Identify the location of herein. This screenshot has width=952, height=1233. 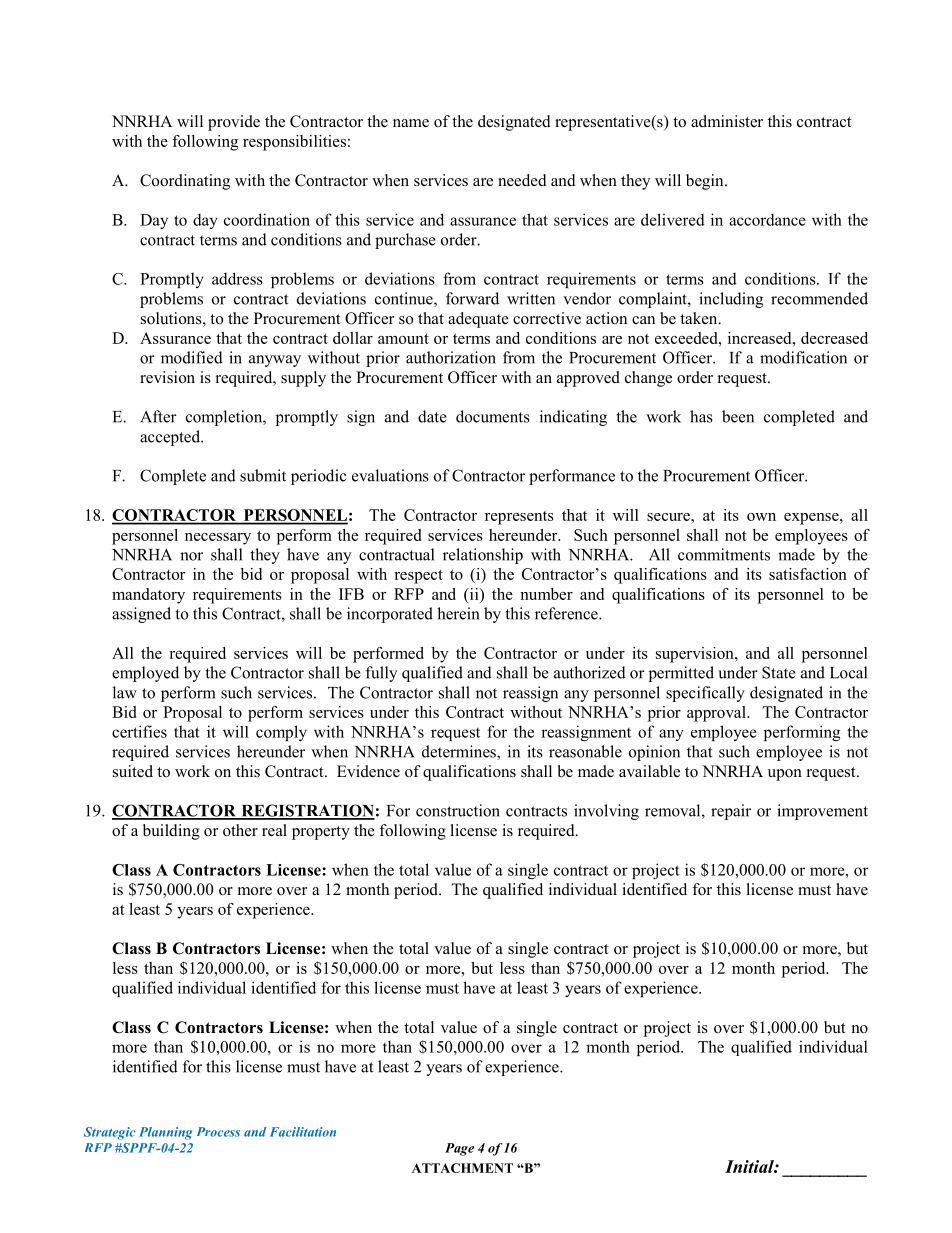
(458, 613).
